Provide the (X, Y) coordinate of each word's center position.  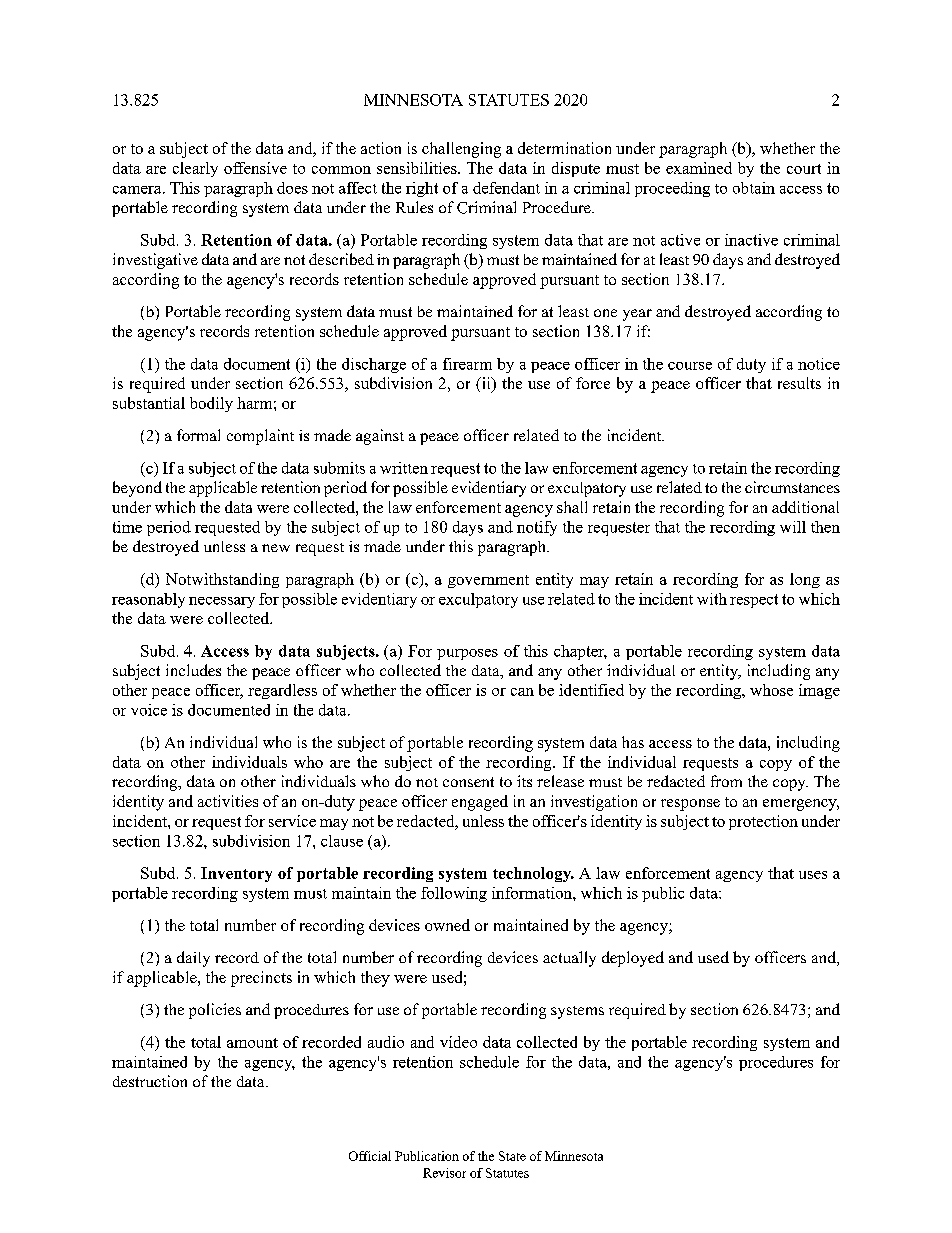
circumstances (792, 487)
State (512, 1156)
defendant (506, 188)
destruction (150, 1081)
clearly (195, 169)
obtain (754, 188)
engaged (480, 803)
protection (763, 822)
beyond (137, 489)
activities (228, 801)
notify (537, 528)
